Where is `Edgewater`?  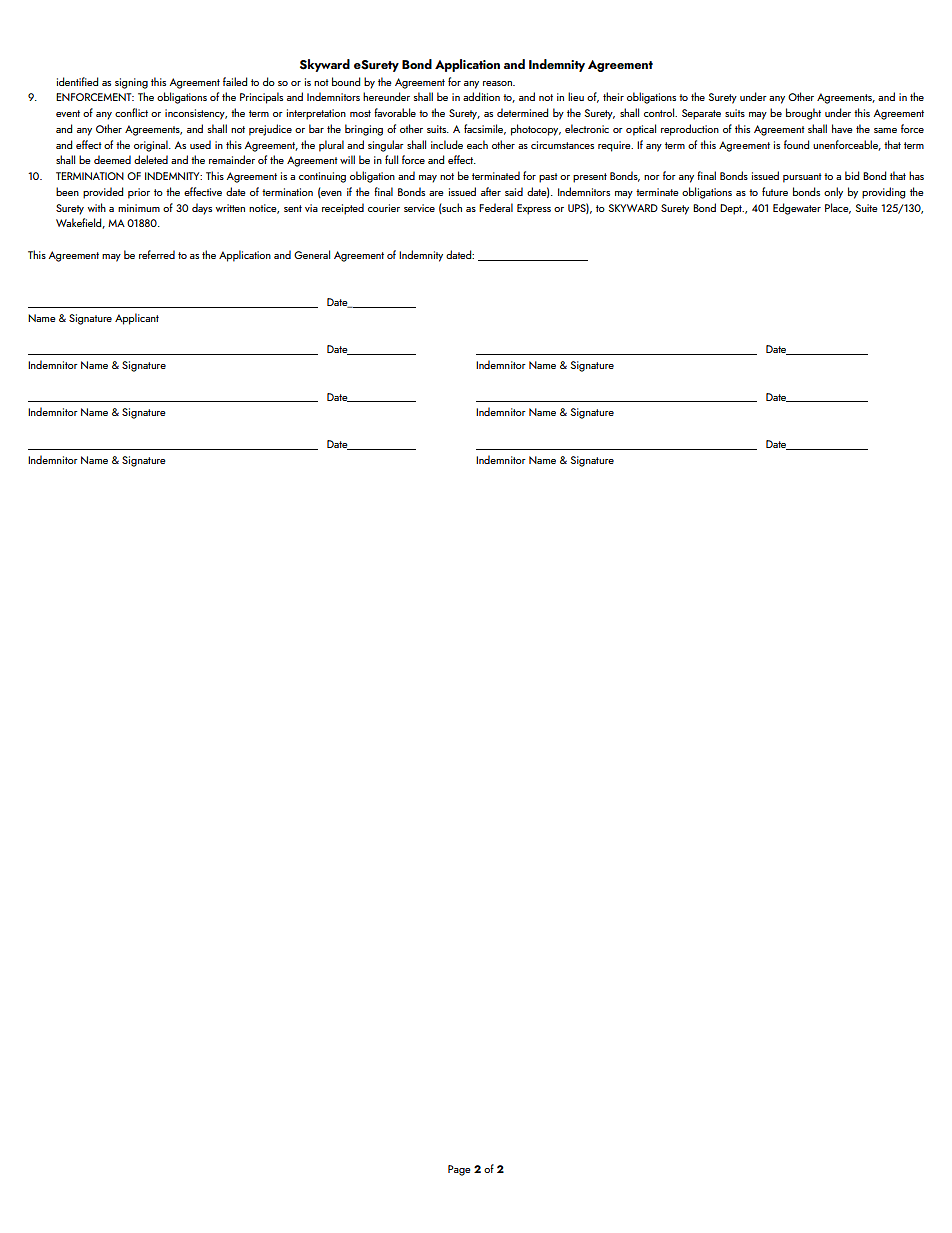
Edgewater is located at coordinates (797, 209).
